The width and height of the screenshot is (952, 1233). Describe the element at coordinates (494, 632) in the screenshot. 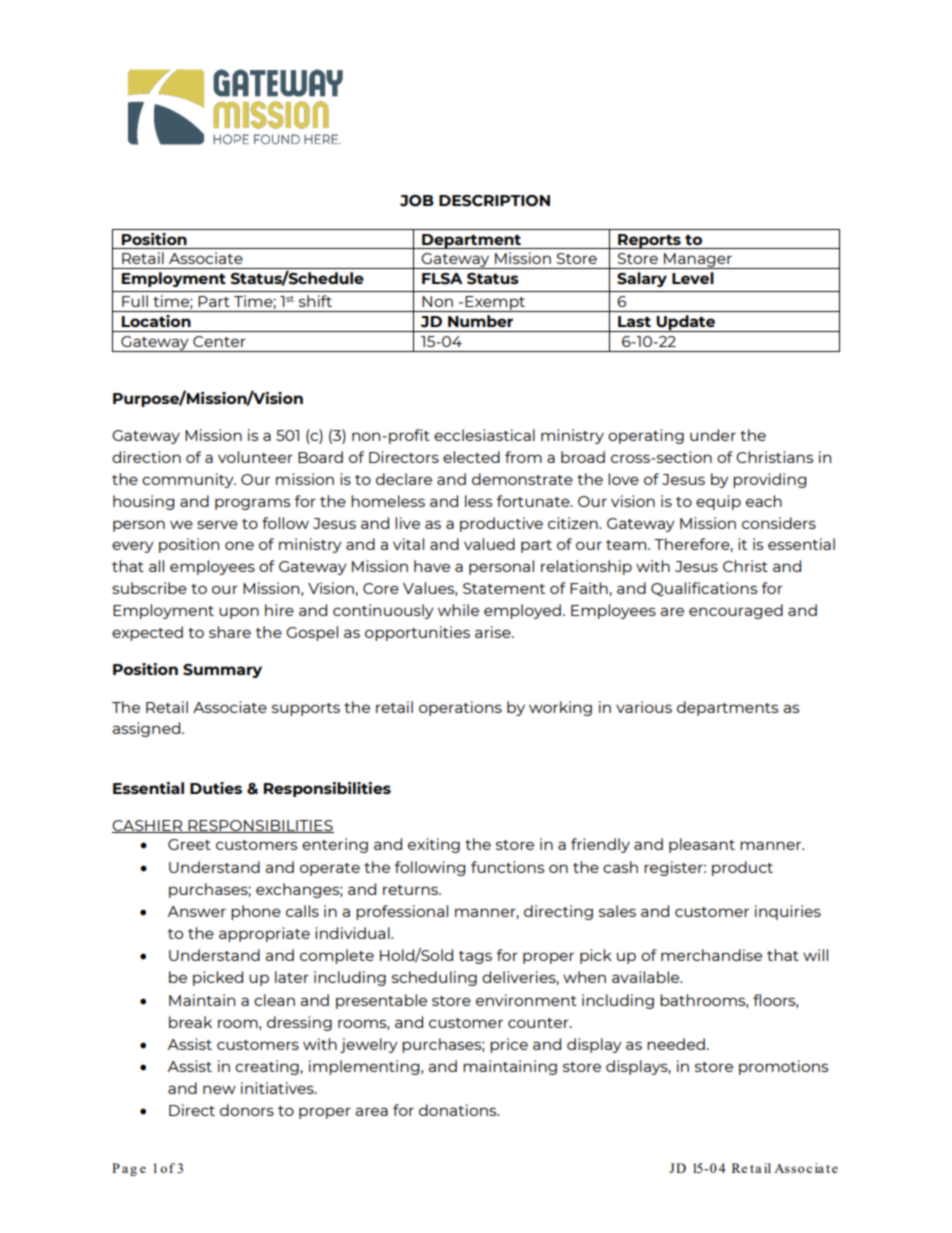

I see `arise` at that location.
